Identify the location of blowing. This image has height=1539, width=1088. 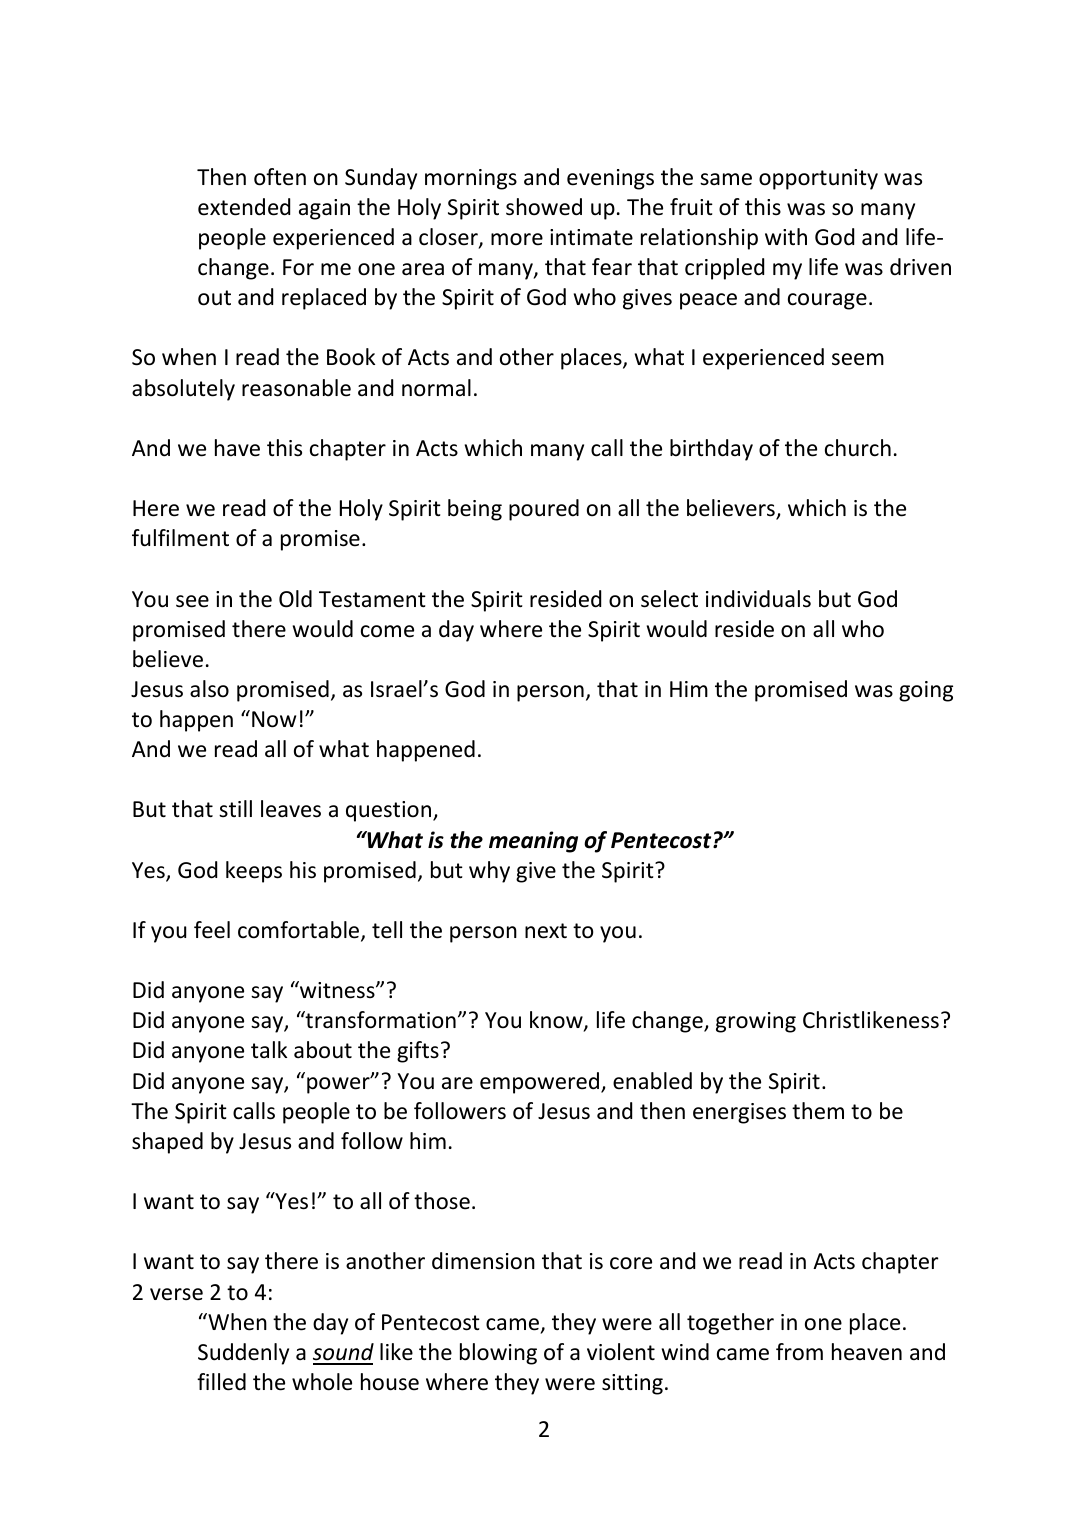
(498, 1354).
